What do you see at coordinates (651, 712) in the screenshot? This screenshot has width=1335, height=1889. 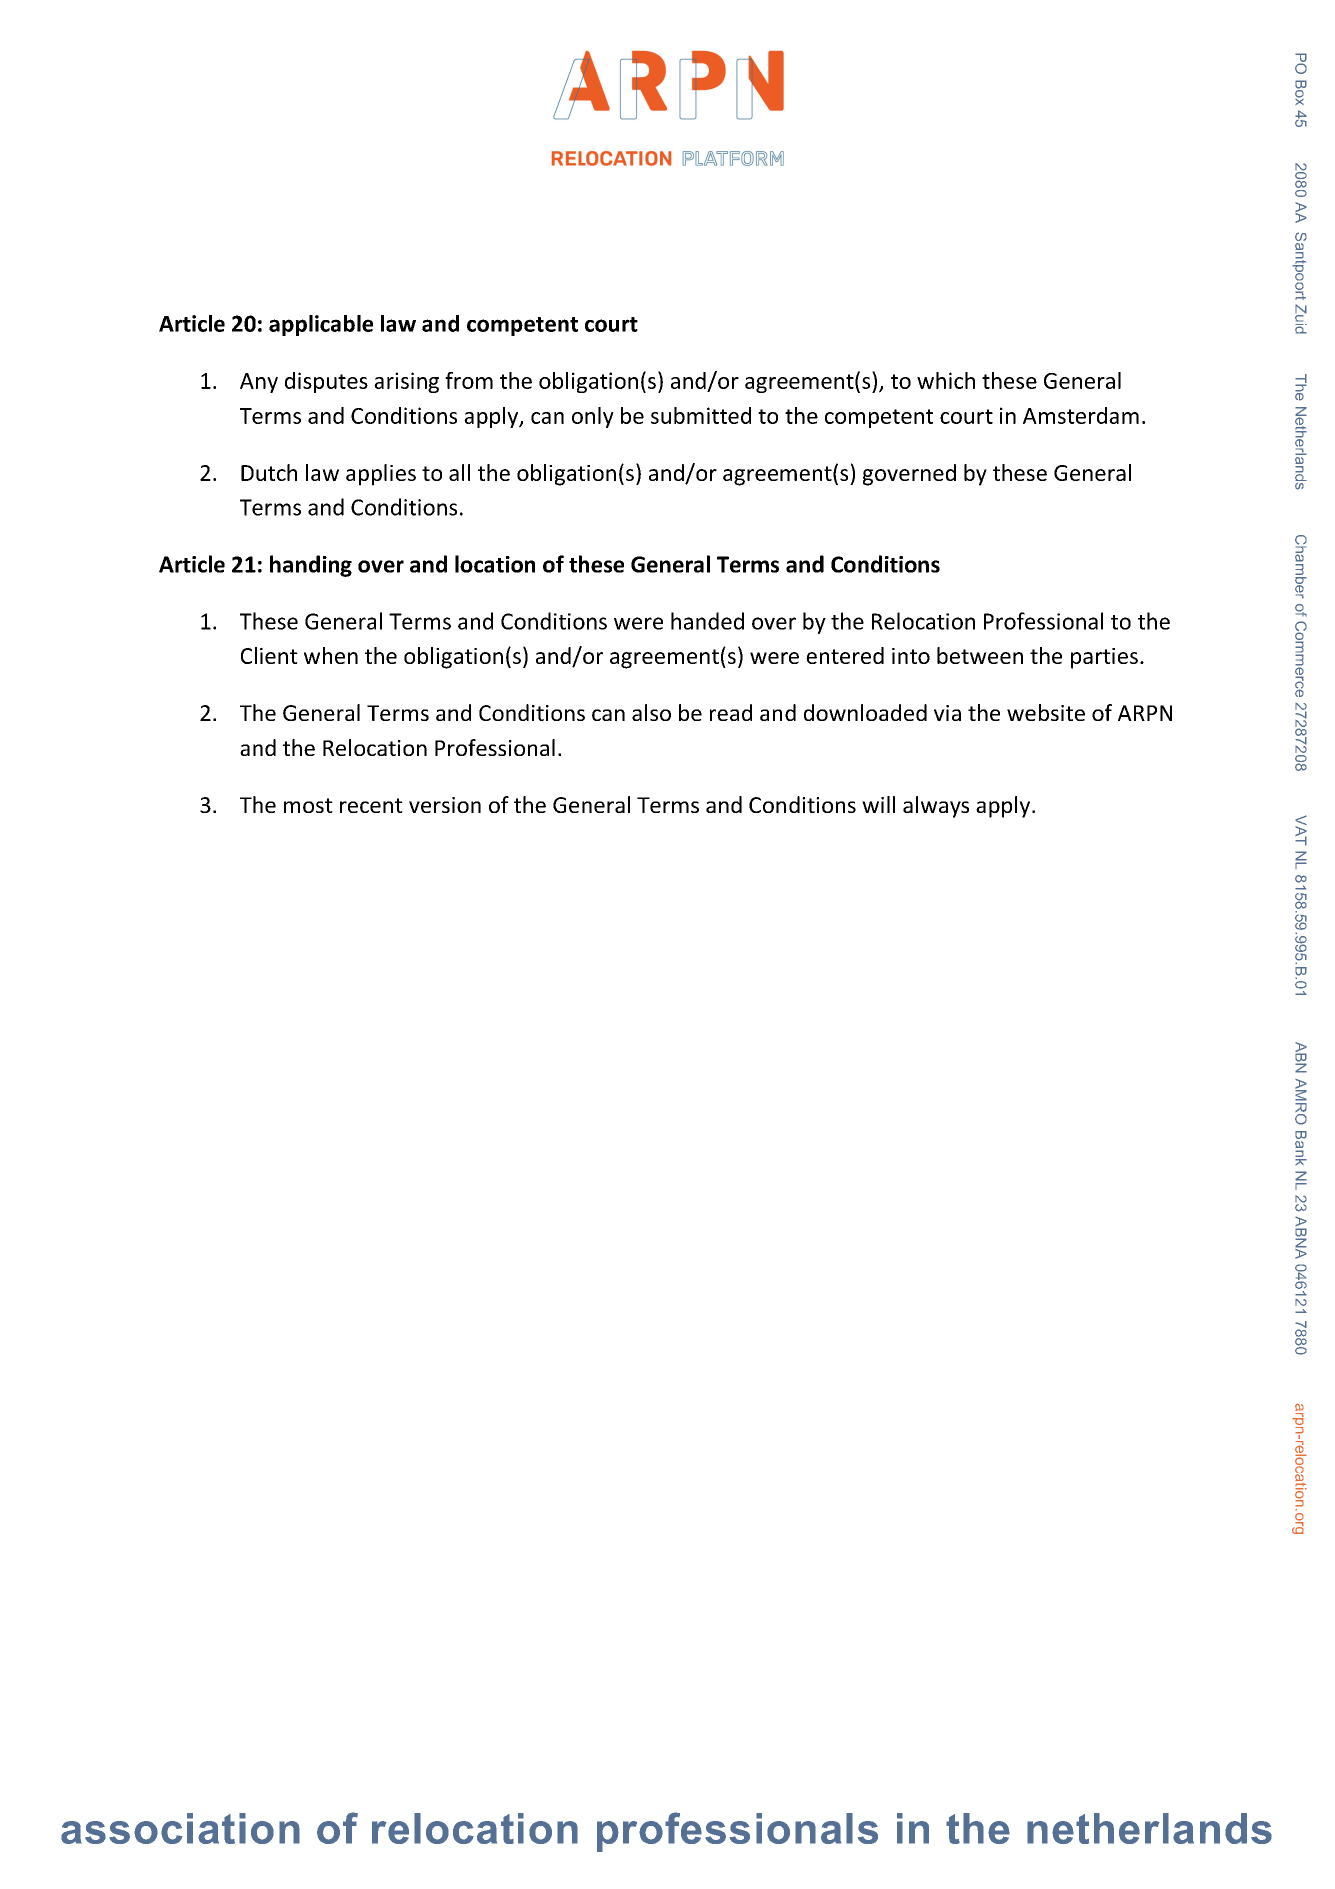 I see `also` at bounding box center [651, 712].
